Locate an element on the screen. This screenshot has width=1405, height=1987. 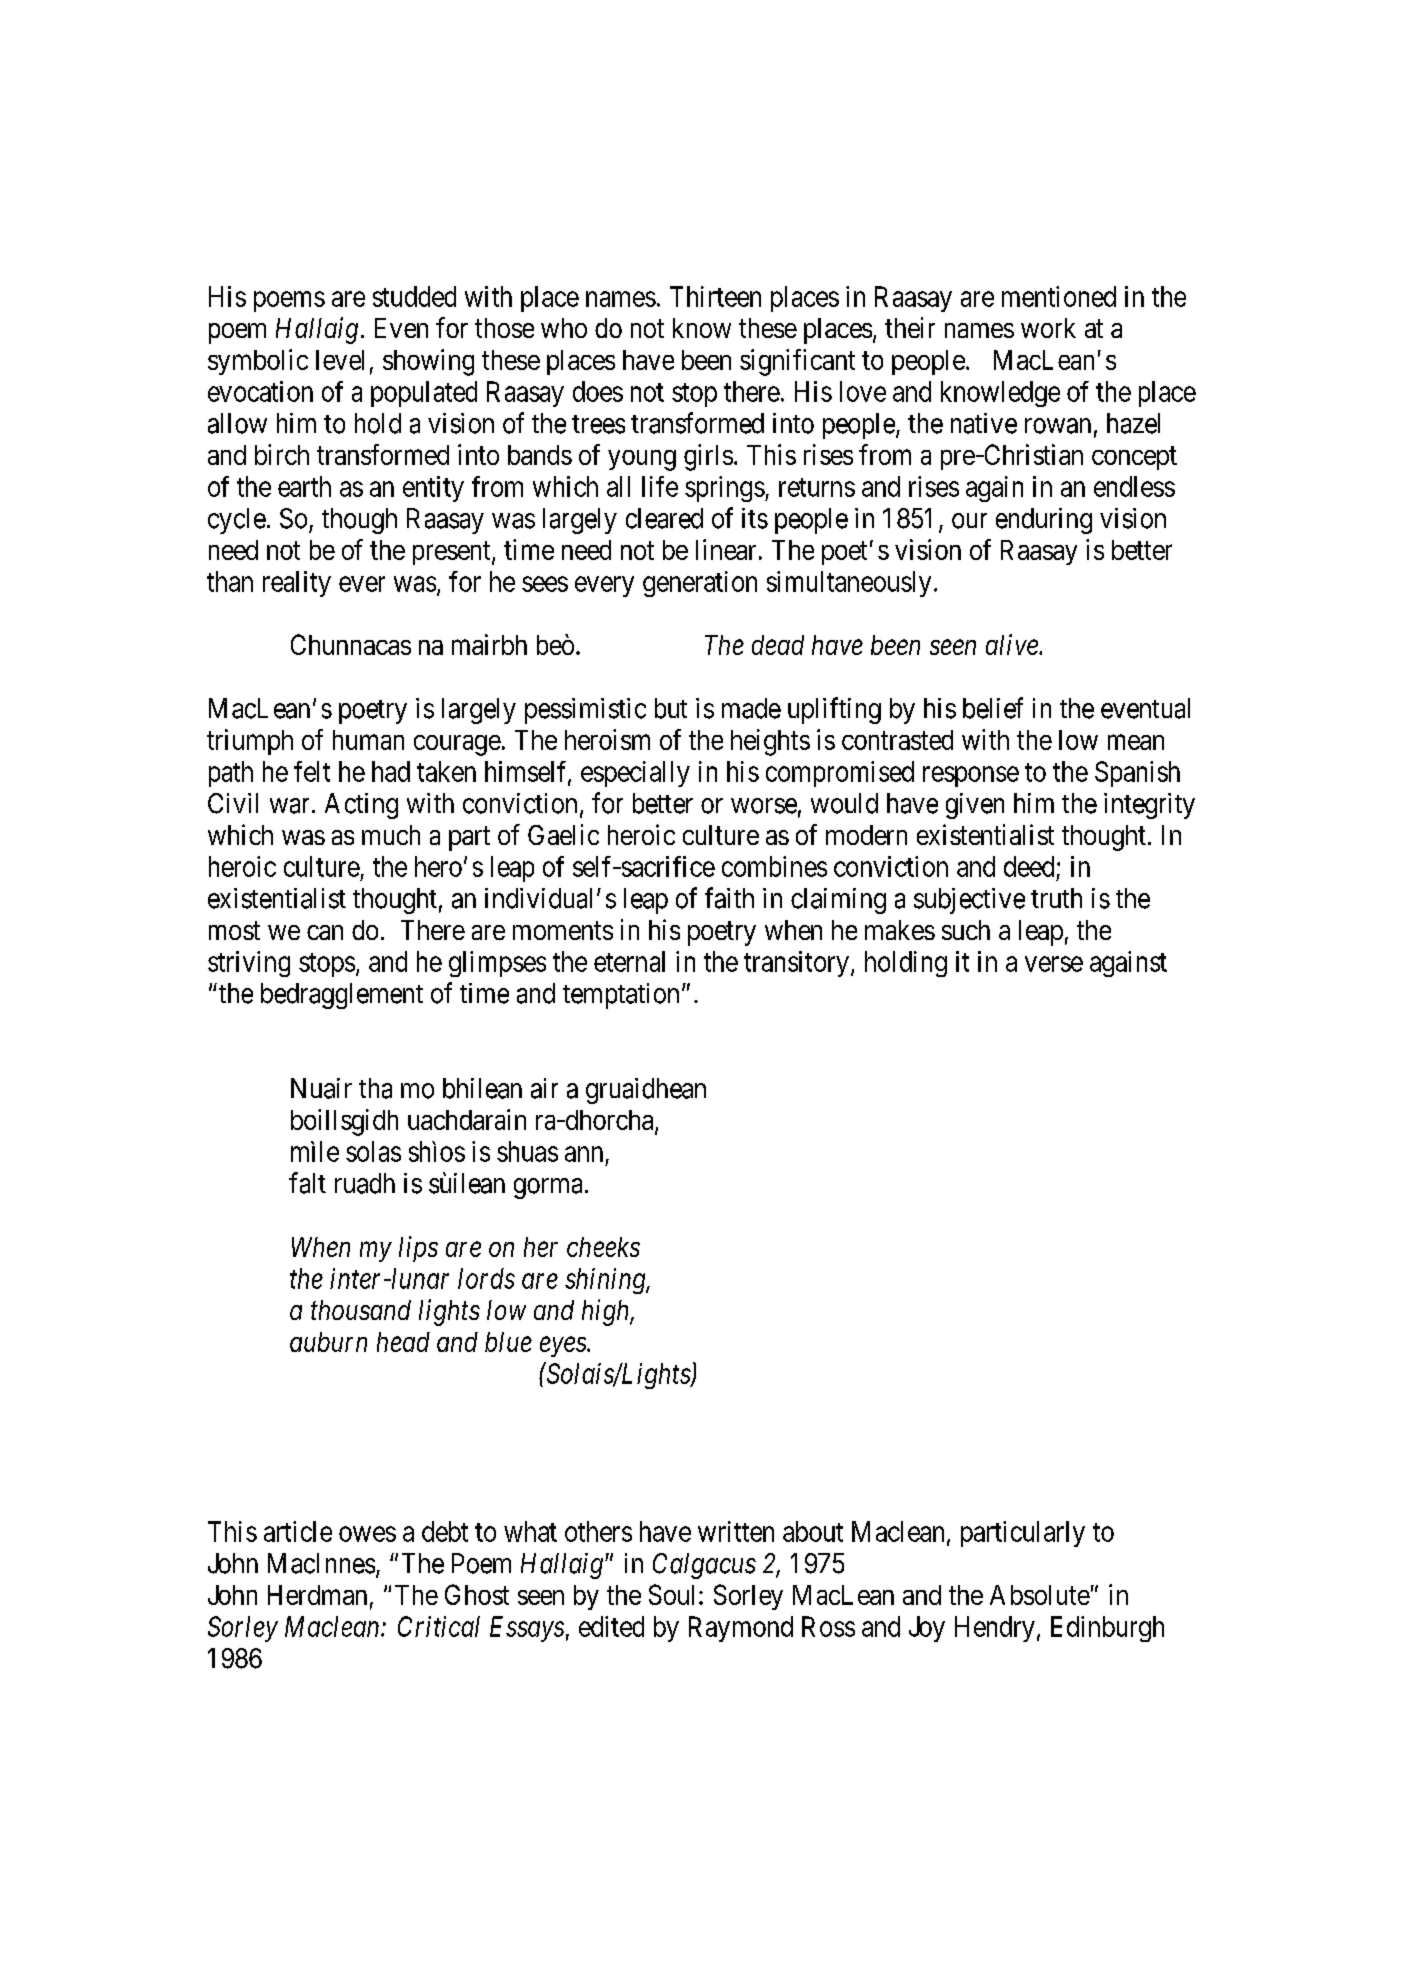
verse is located at coordinates (1054, 964).
